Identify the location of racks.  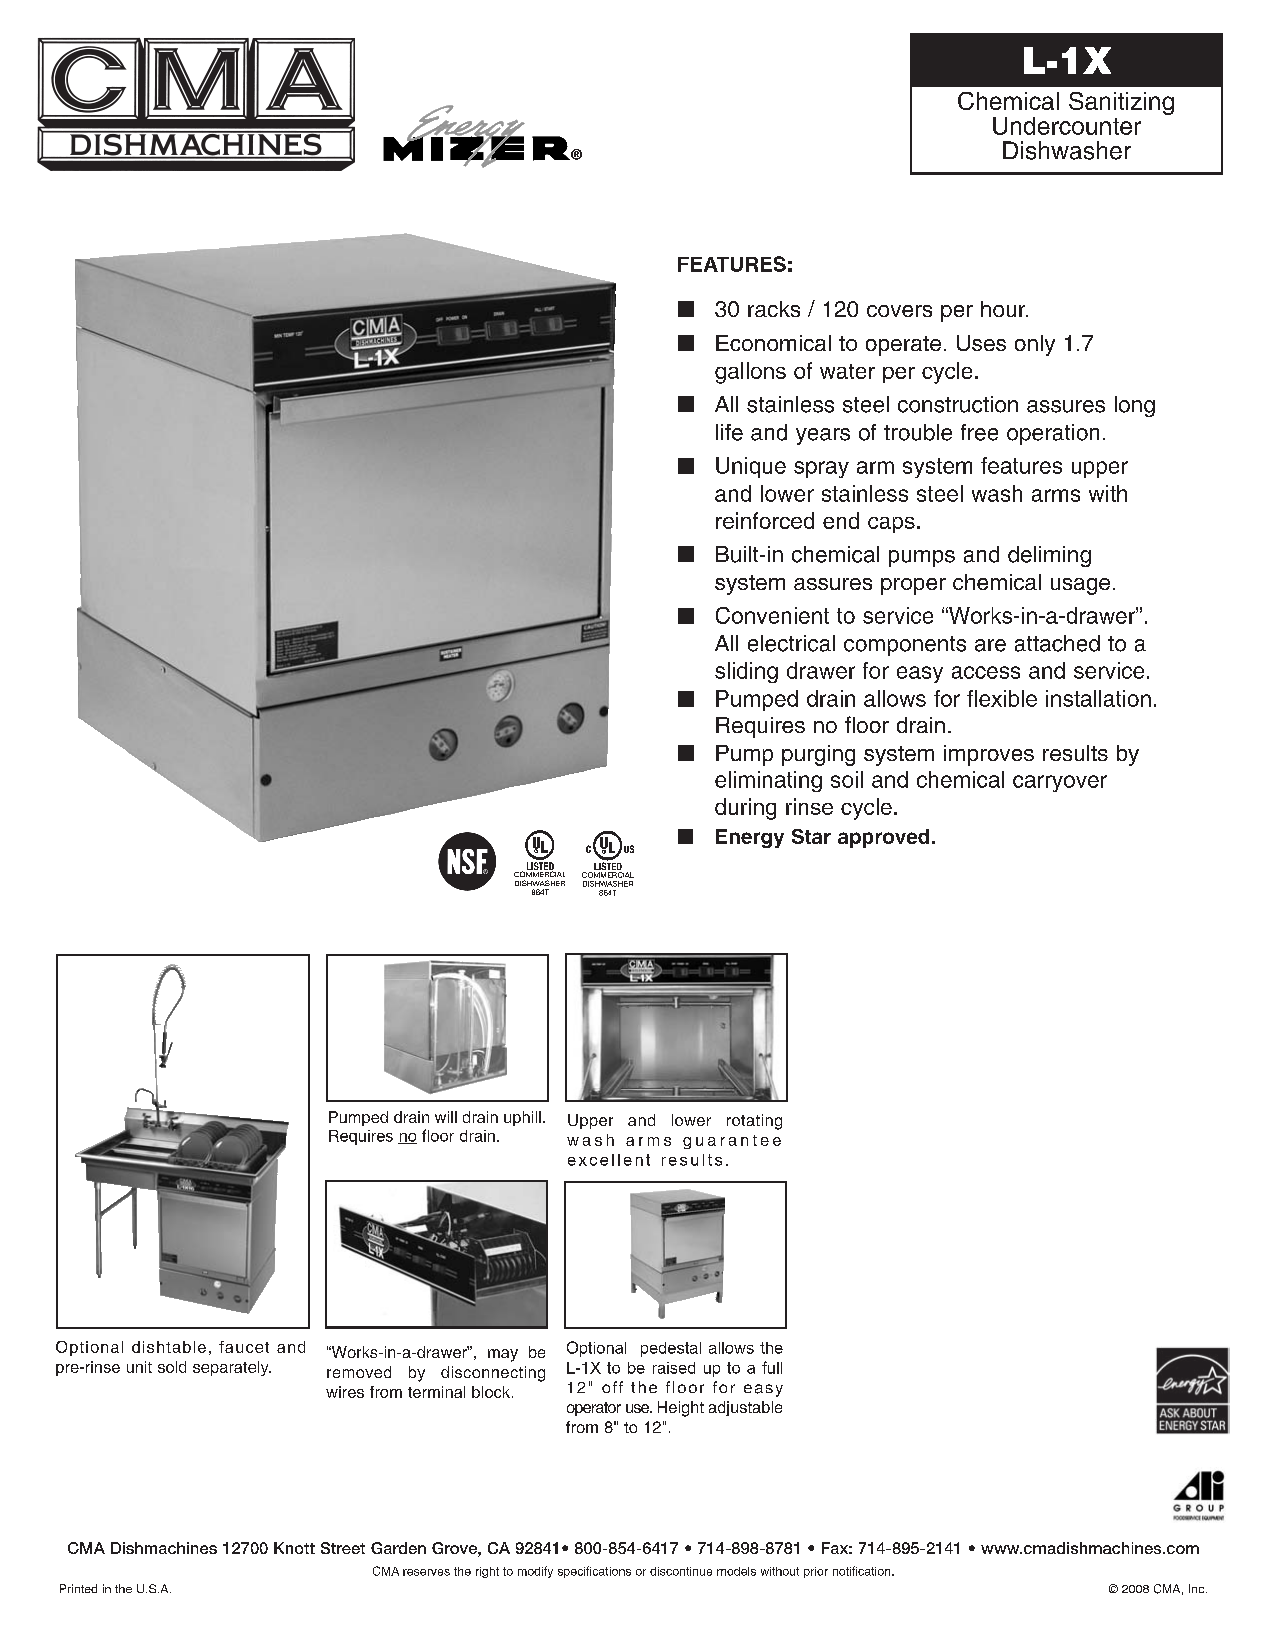
(774, 309).
